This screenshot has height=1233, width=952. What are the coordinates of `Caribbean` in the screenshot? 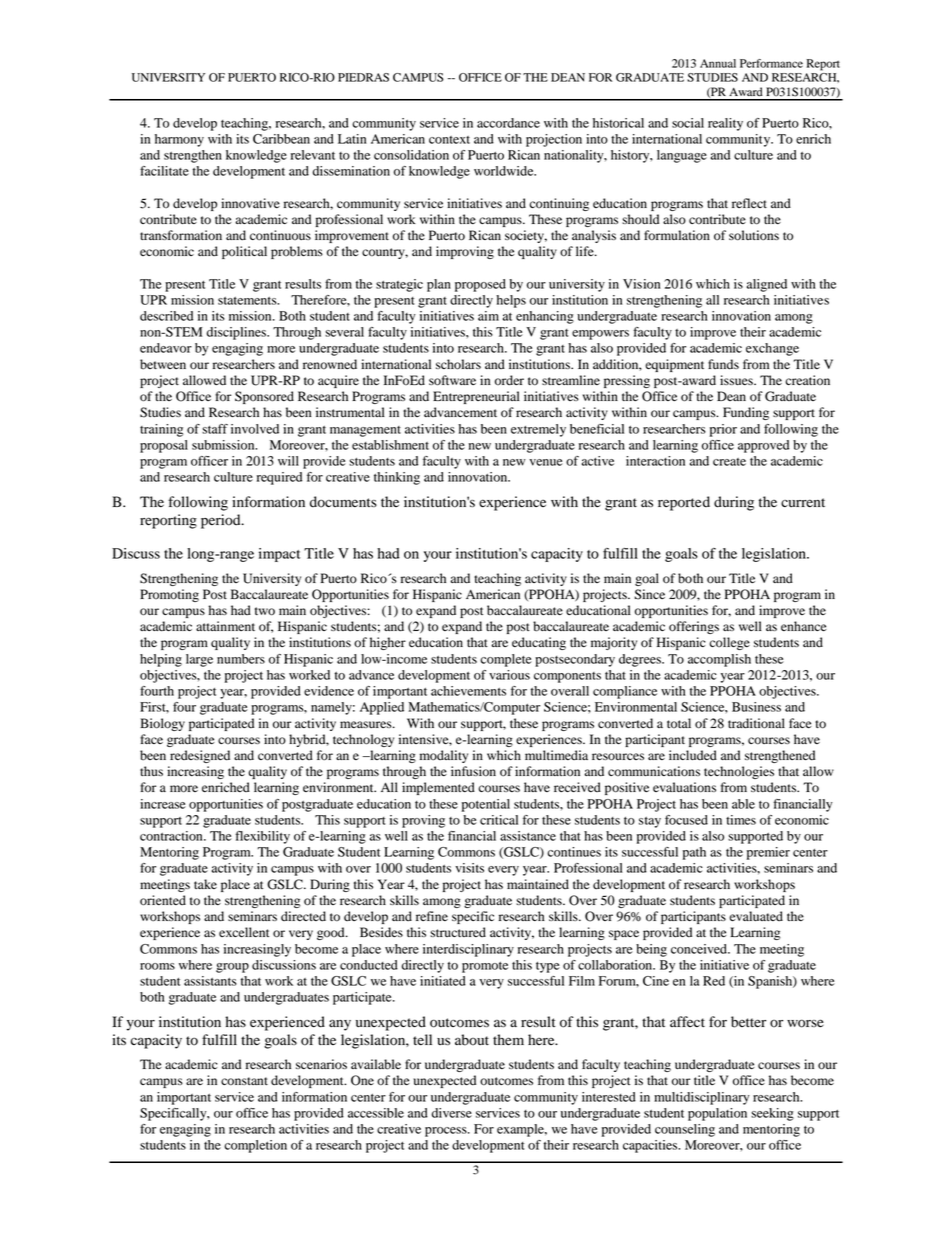 It's located at (281, 139).
